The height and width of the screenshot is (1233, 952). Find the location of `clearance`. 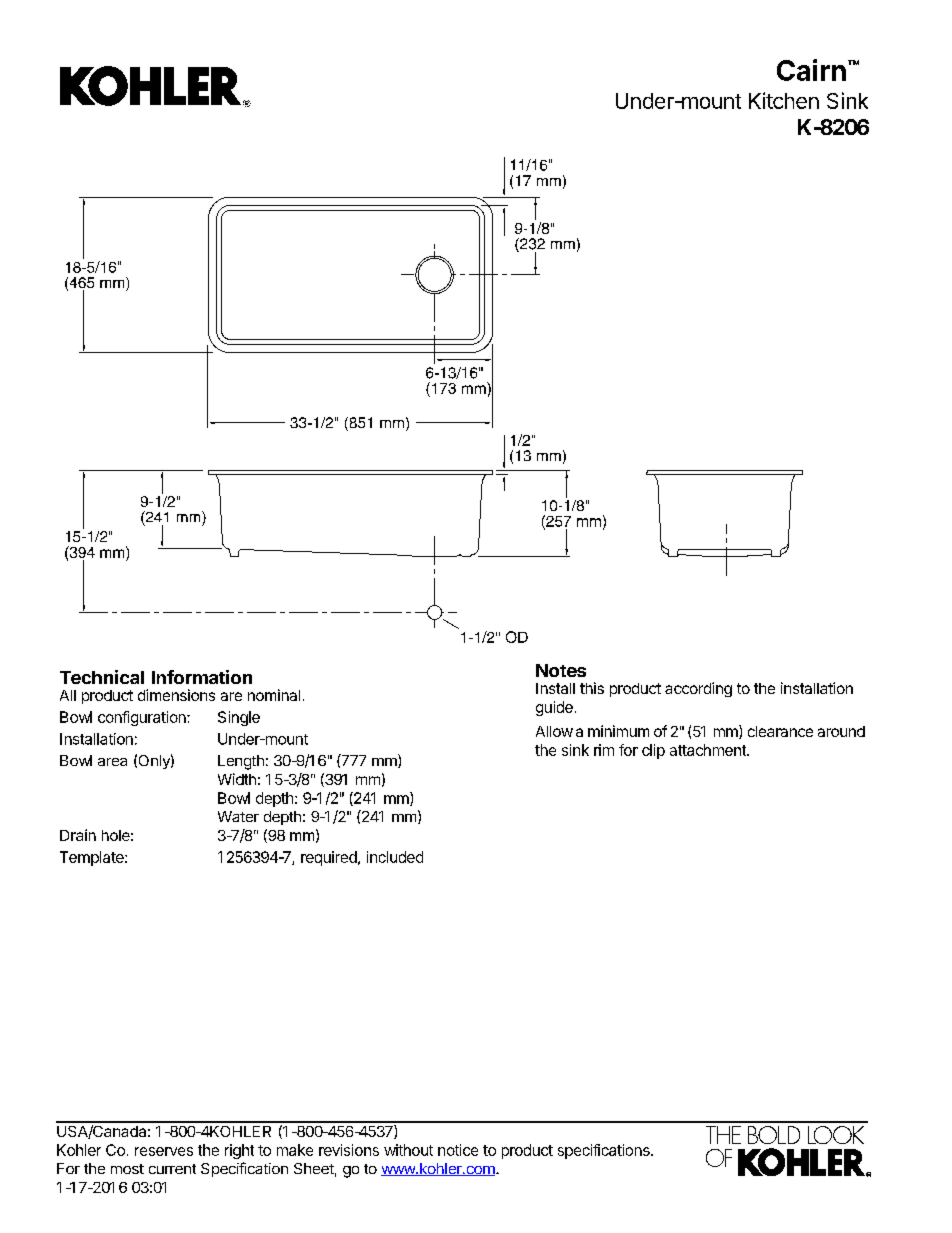

clearance is located at coordinates (780, 731).
